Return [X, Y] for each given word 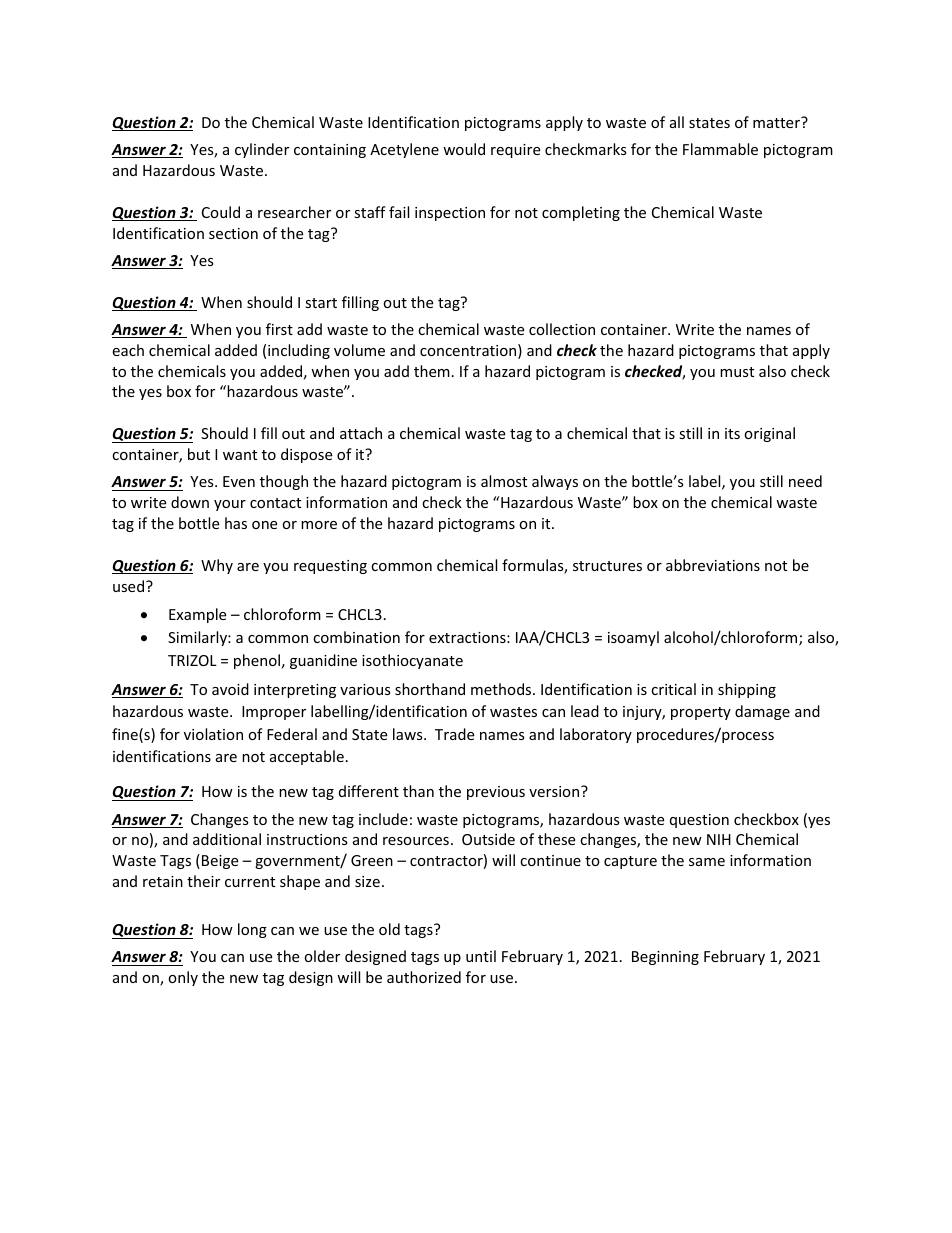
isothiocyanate [412, 661]
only [183, 978]
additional [227, 839]
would [464, 149]
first [279, 329]
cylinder [262, 150]
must [737, 372]
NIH [719, 839]
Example [197, 615]
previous [496, 793]
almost [504, 481]
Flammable [720, 149]
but [199, 454]
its [732, 433]
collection [562, 329]
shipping [747, 690]
